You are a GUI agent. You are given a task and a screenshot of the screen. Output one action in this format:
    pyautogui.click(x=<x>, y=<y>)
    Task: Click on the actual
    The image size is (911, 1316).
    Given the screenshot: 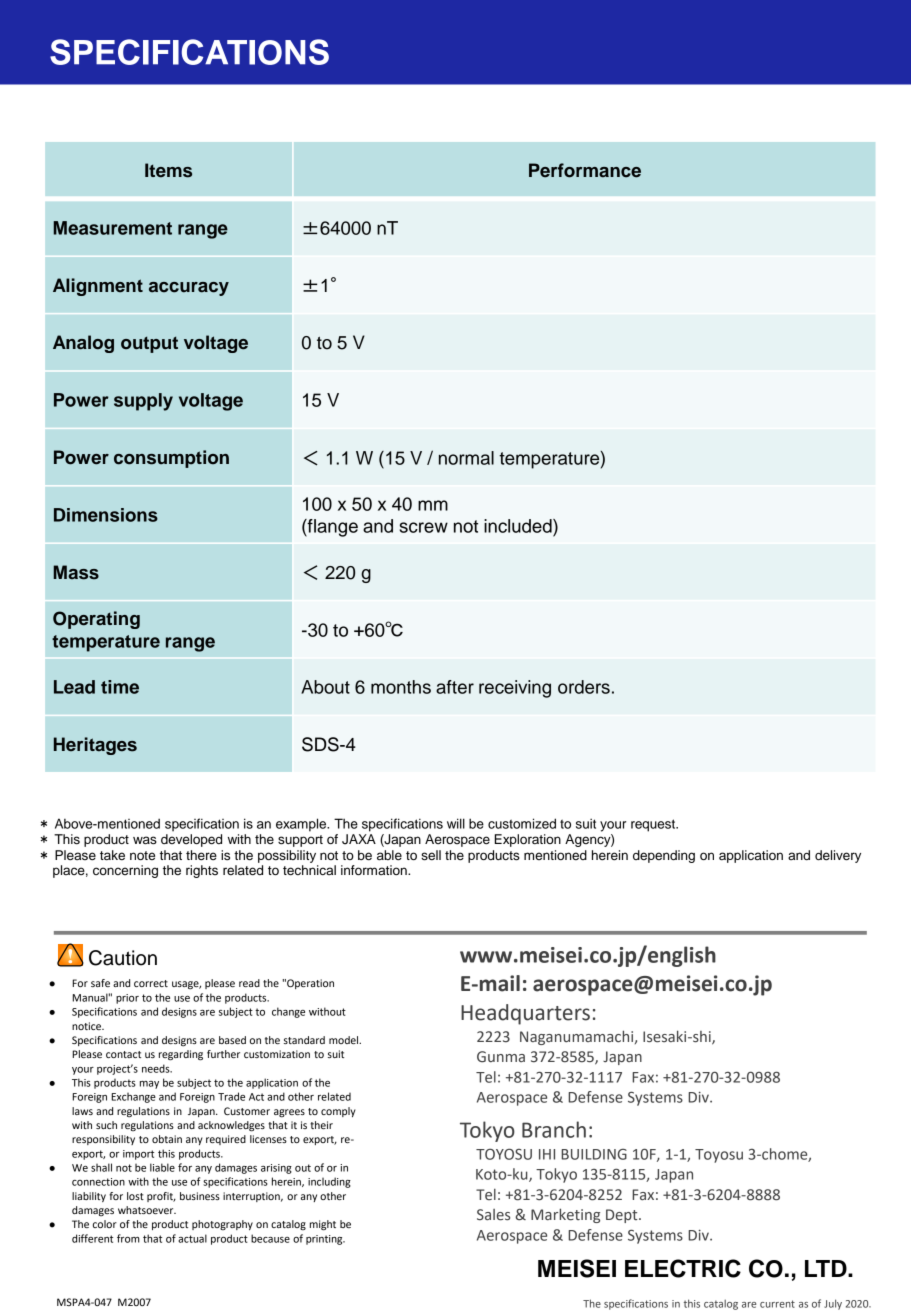 What is the action you would take?
    pyautogui.click(x=192, y=1238)
